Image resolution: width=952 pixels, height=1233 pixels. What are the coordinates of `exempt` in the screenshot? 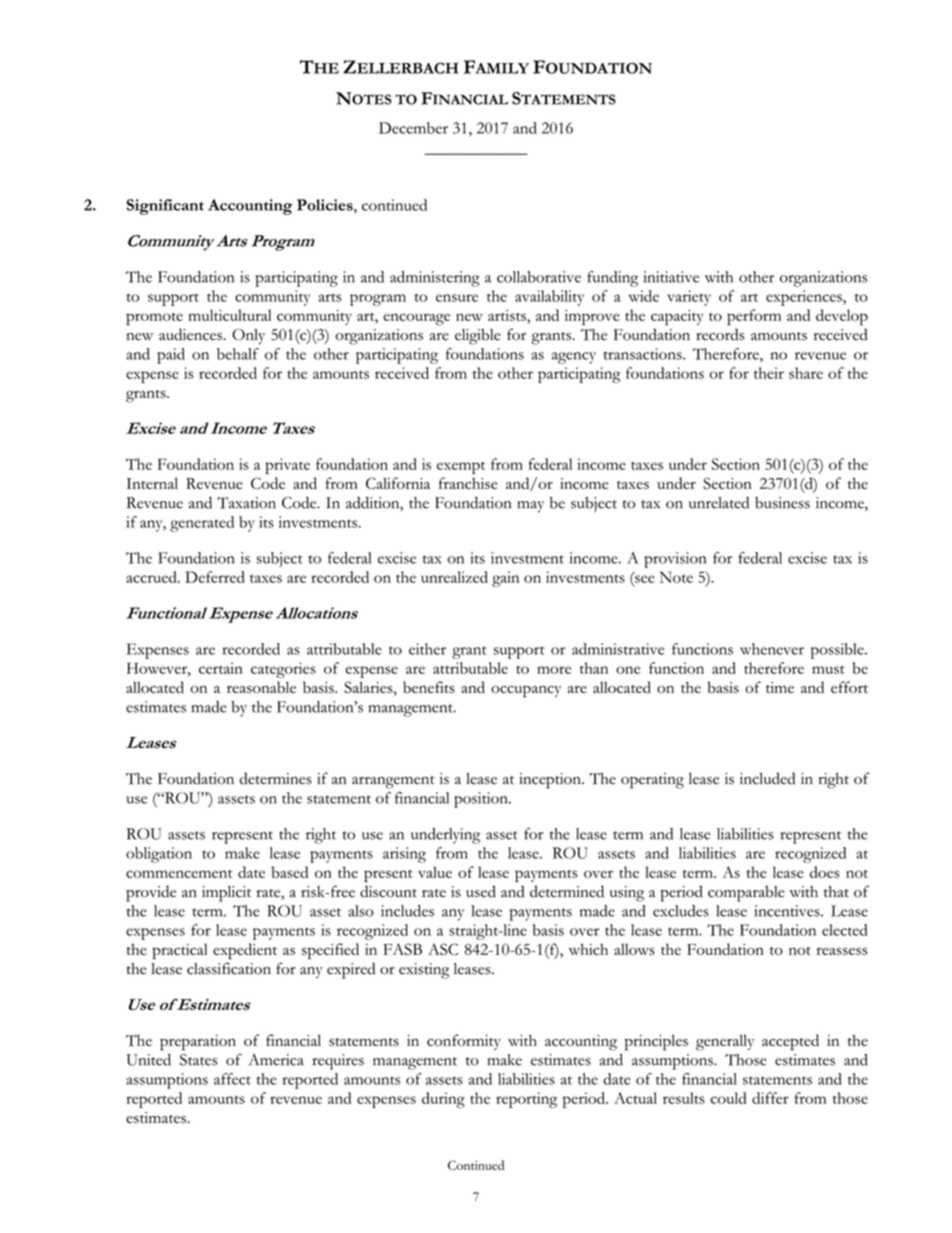 It's located at (461, 467).
